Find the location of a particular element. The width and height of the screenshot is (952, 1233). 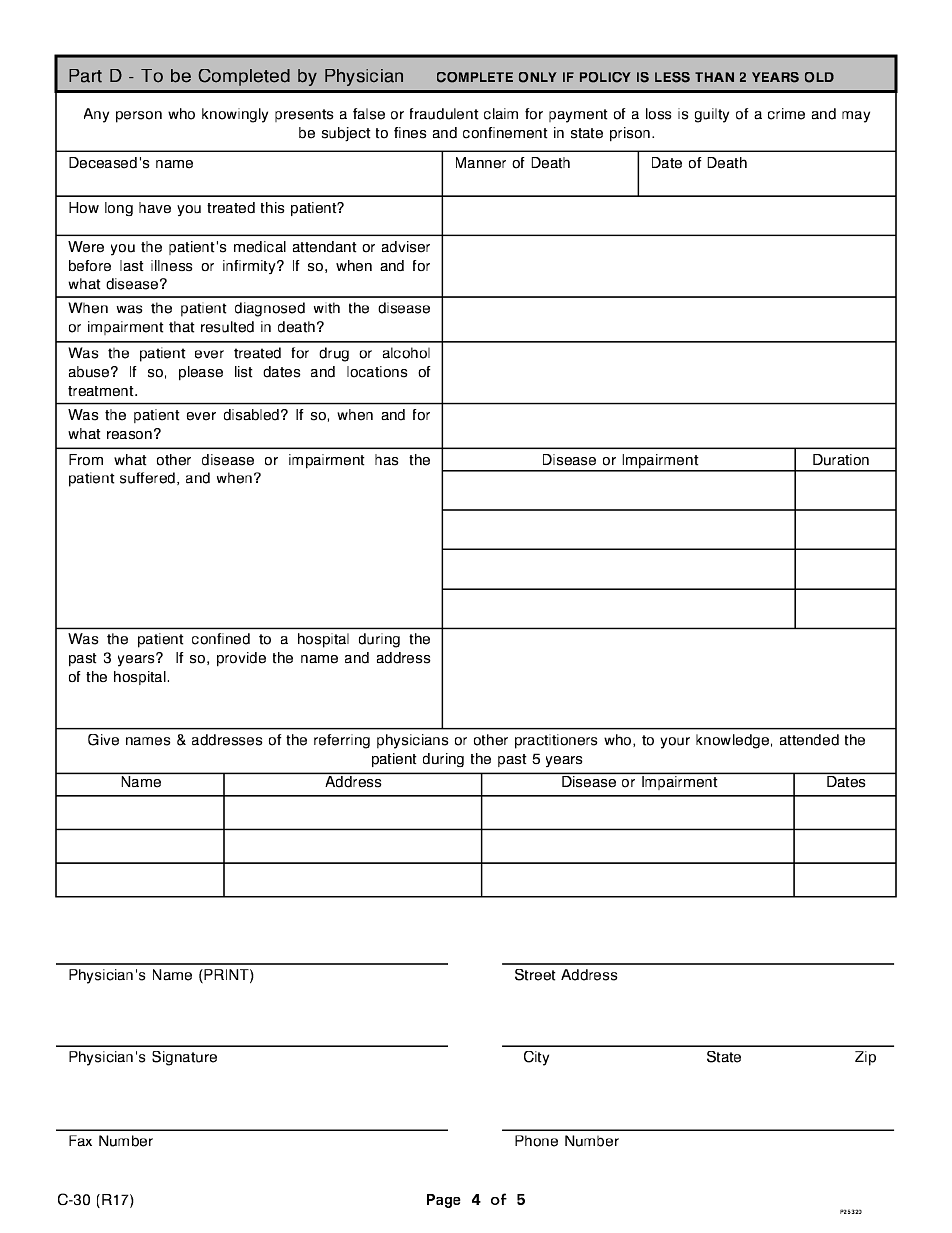

claim is located at coordinates (501, 114).
